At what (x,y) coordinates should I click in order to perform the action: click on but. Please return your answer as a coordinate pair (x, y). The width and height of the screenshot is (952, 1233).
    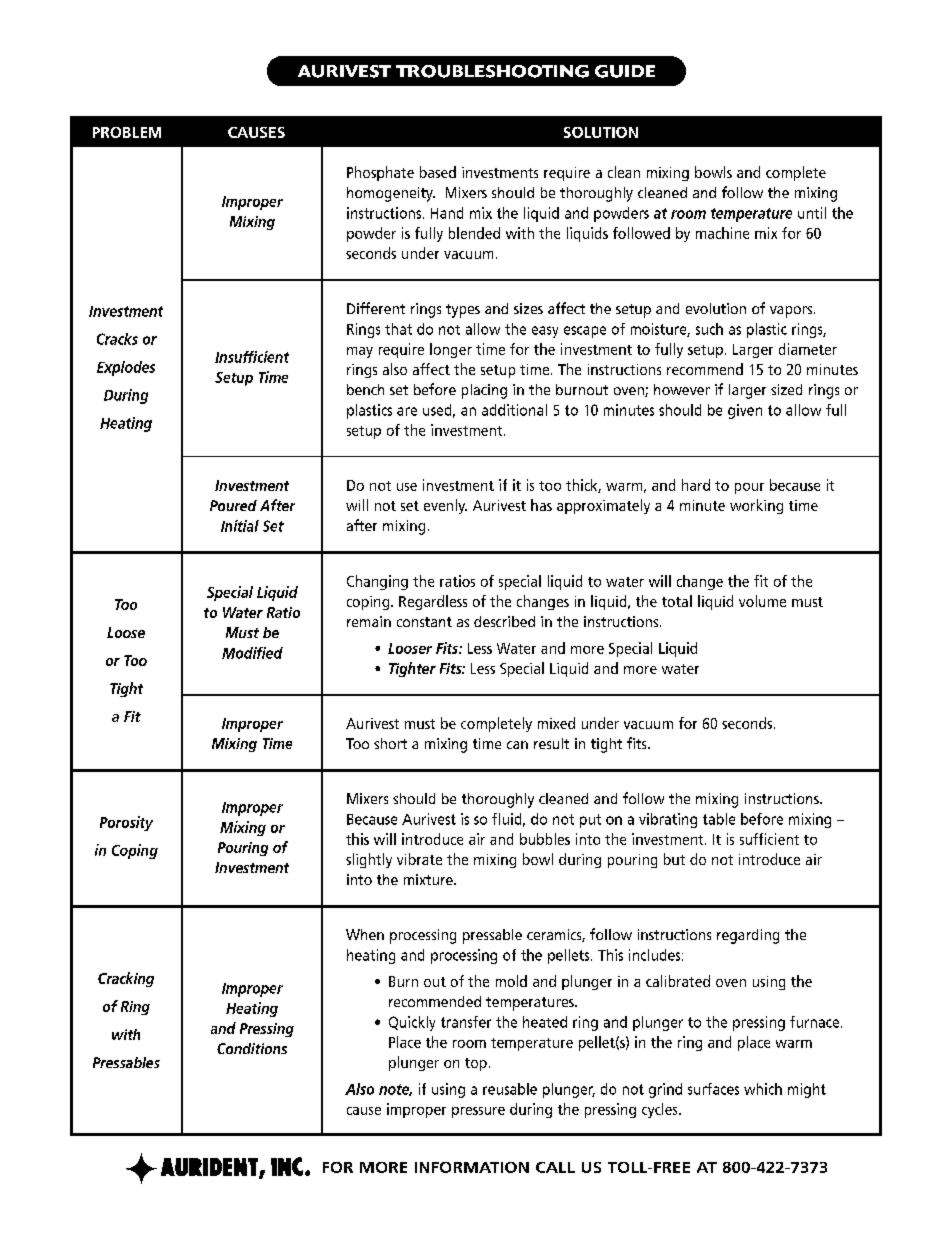
    Looking at the image, I should click on (674, 859).
